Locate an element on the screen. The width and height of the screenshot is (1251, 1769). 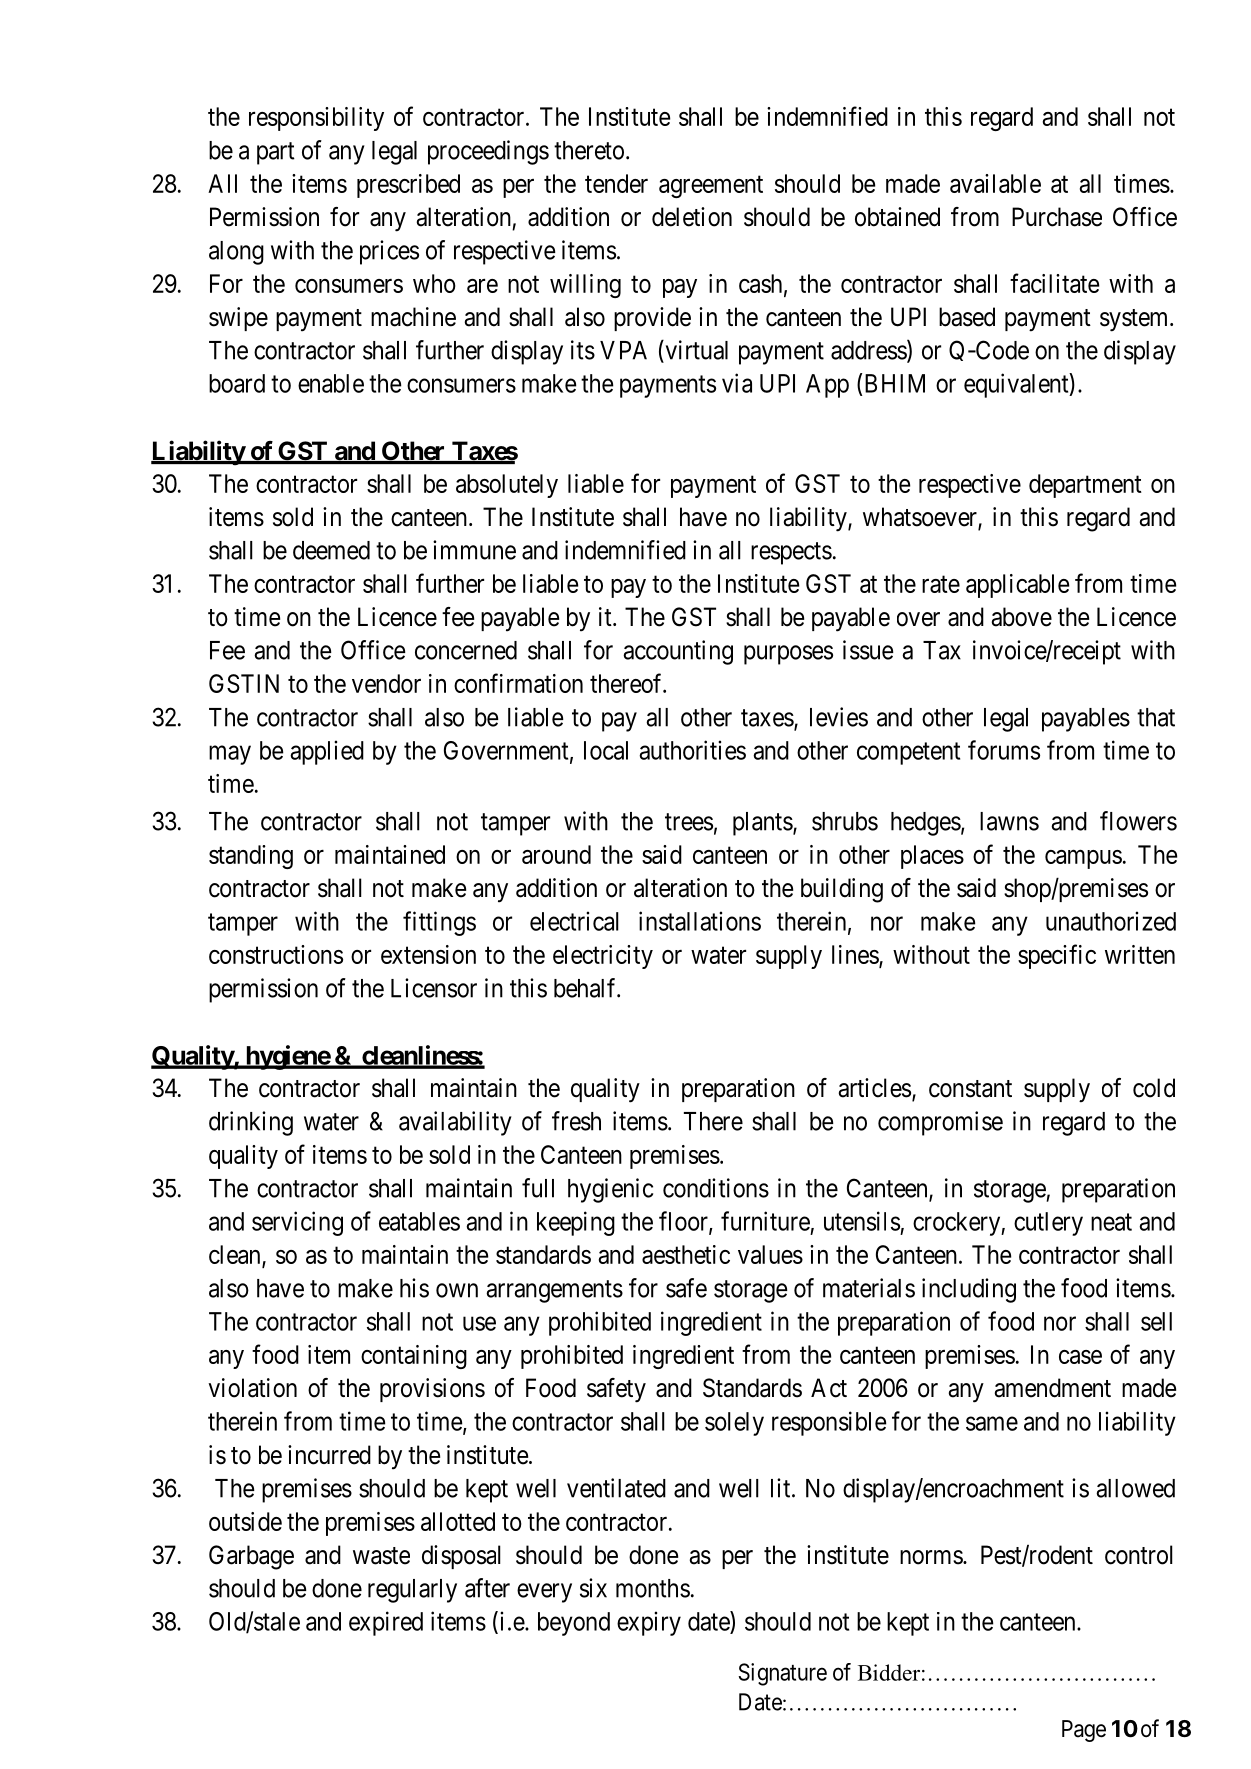
installations is located at coordinates (700, 921).
